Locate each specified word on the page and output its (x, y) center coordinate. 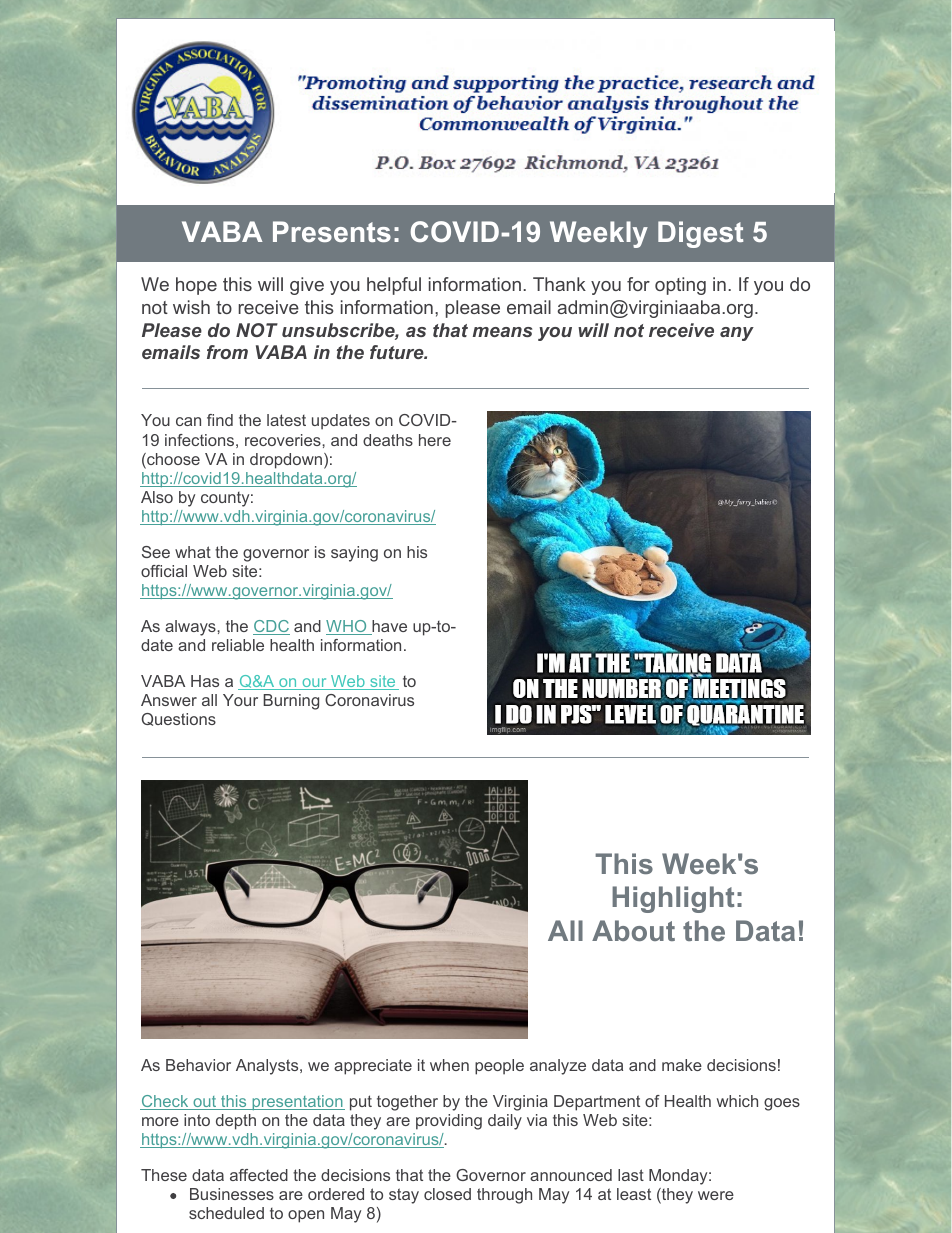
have (388, 627)
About (633, 930)
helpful (394, 286)
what (193, 552)
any (737, 334)
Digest (700, 234)
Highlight (673, 899)
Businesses (232, 1194)
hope (196, 286)
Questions (179, 719)
